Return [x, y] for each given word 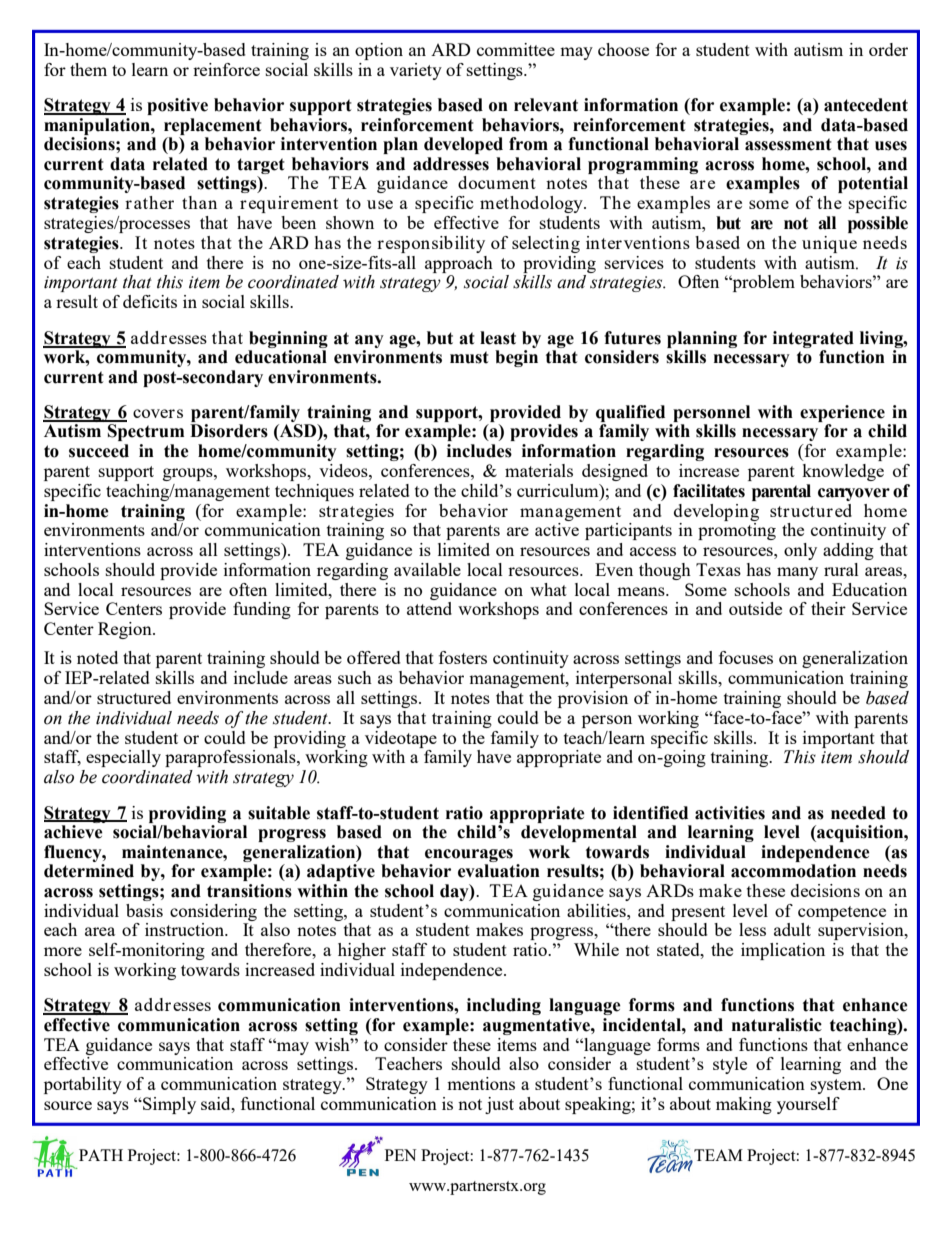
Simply [168, 1105]
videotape [401, 739]
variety [416, 71]
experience [842, 413]
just [499, 1105]
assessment [788, 144]
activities [730, 813]
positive [177, 106]
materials [539, 470]
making [744, 1105]
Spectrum [146, 432]
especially [123, 758]
